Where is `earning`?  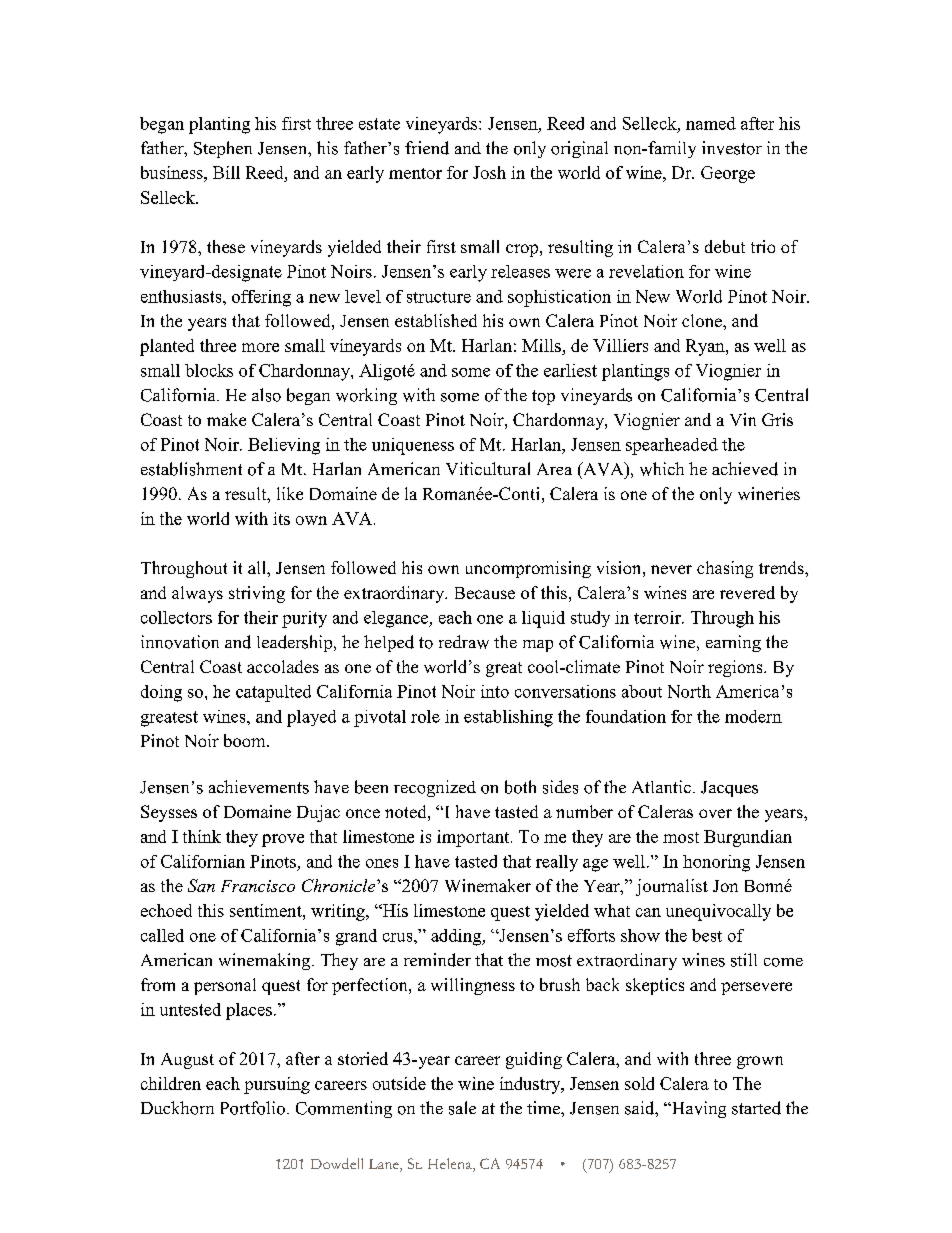
earning is located at coordinates (733, 643).
